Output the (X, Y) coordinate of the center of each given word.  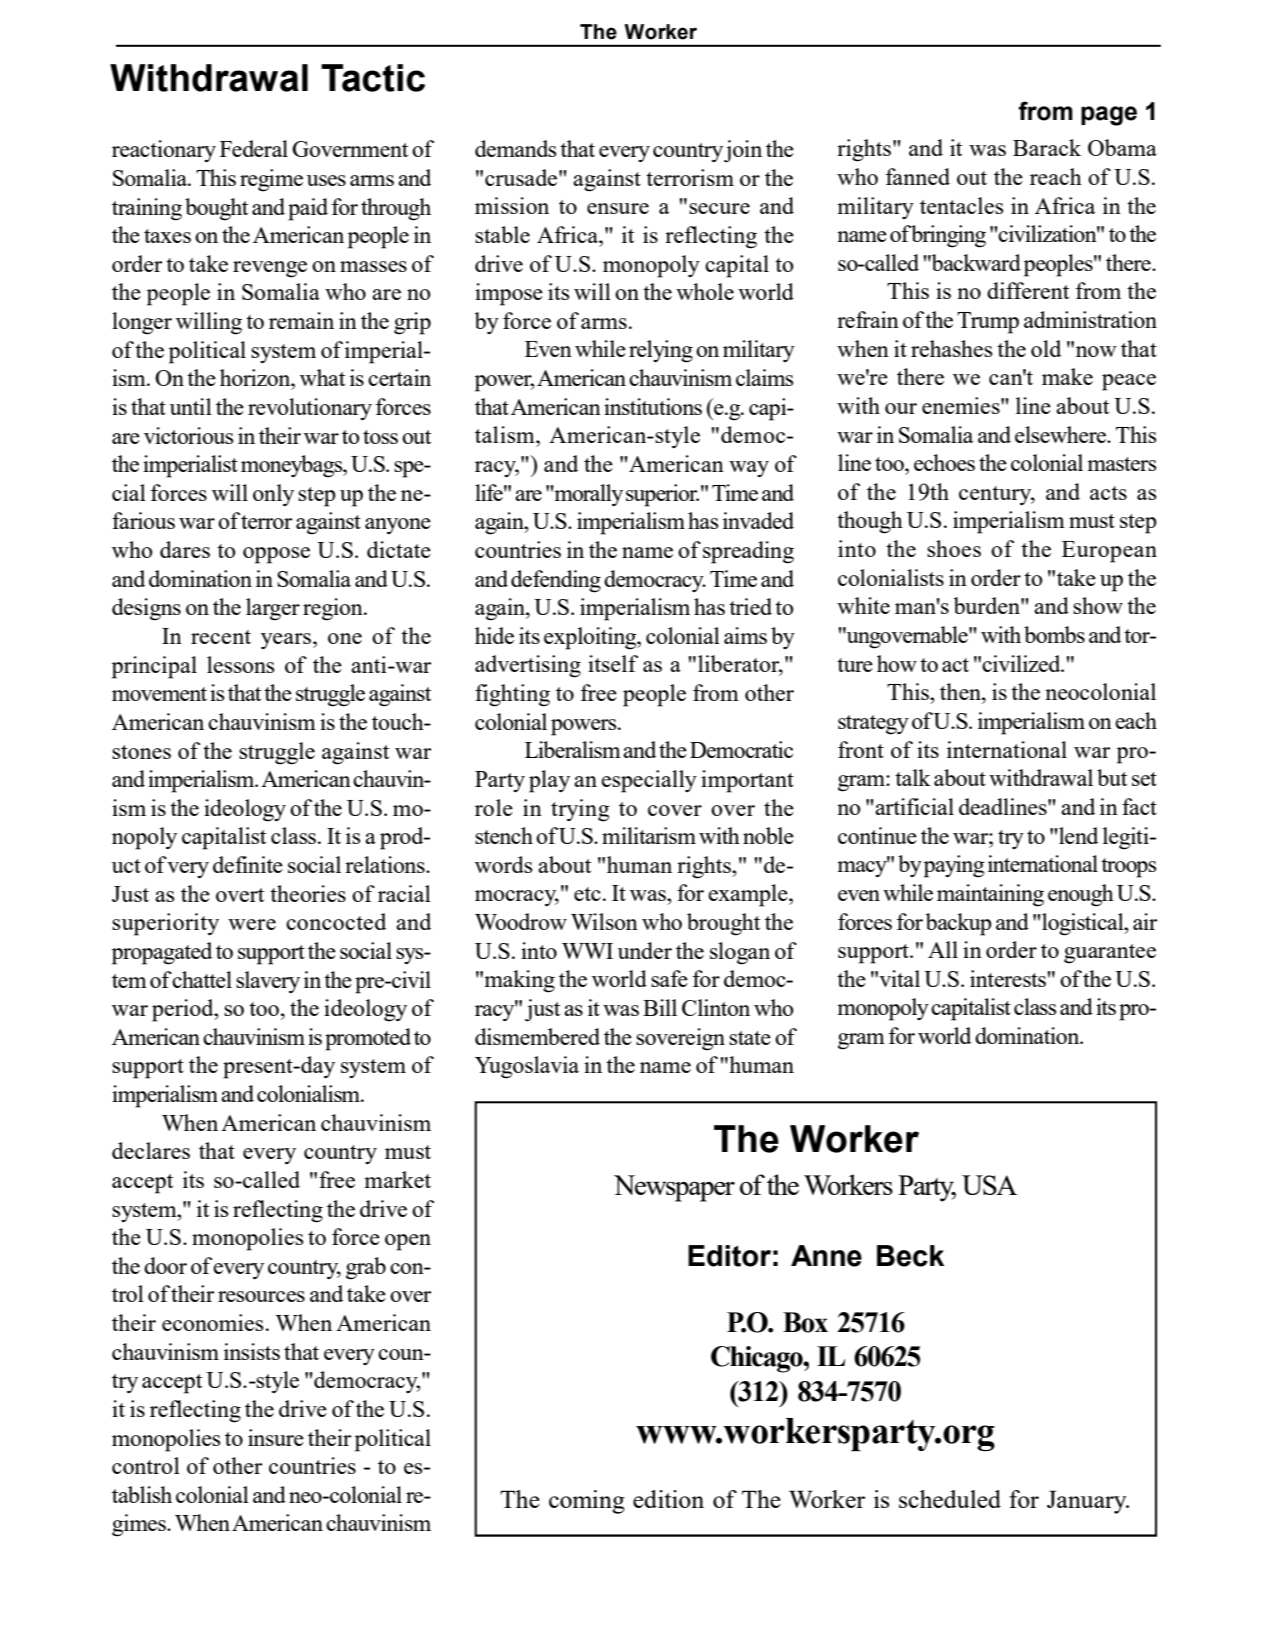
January (1088, 1502)
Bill (660, 1007)
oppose (276, 555)
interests (1009, 978)
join (743, 151)
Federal (254, 148)
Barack (1047, 147)
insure (276, 1437)
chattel (202, 979)
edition (668, 1499)
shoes (954, 548)
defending (556, 581)
